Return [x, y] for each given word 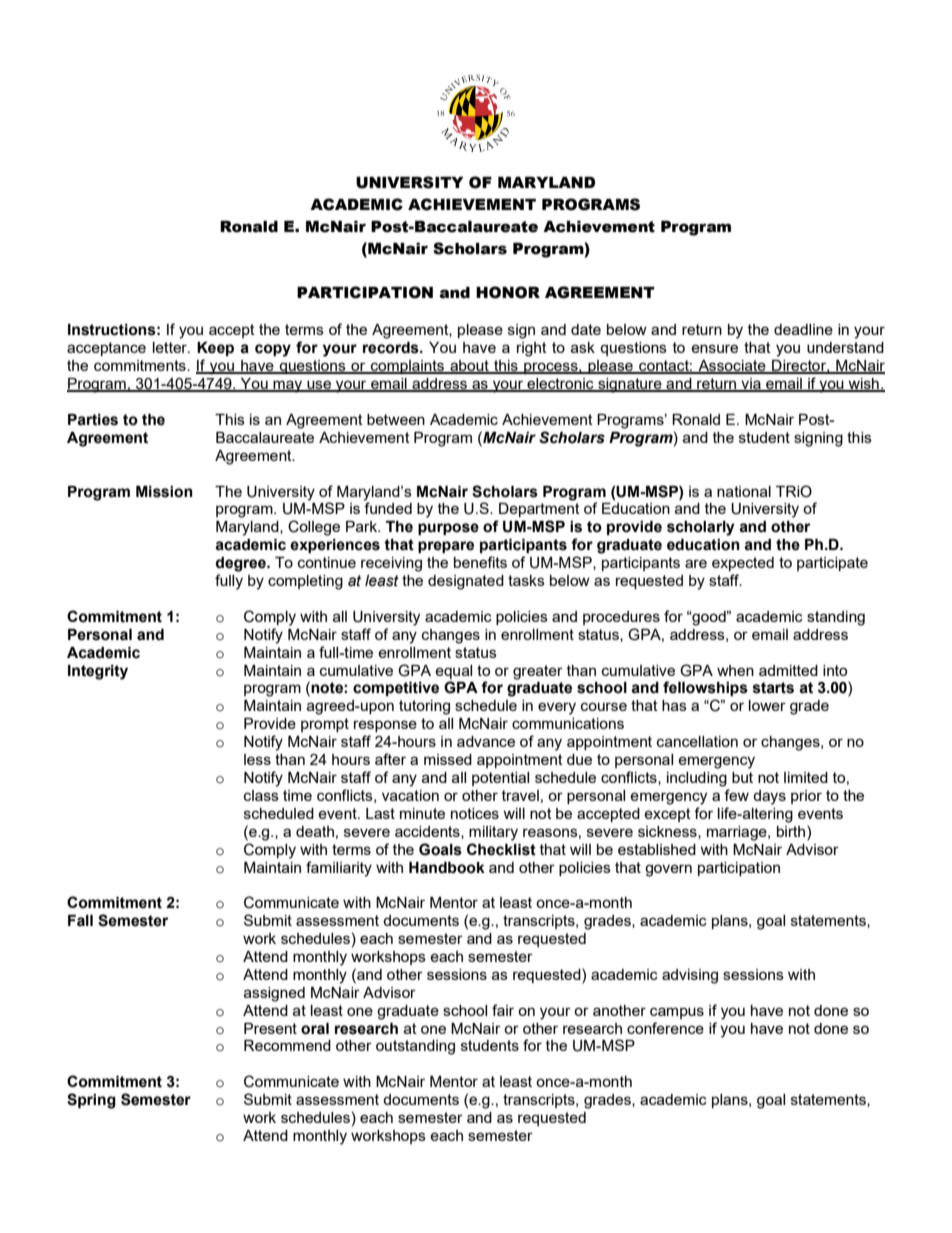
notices [475, 813]
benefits [480, 562]
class [261, 795]
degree [242, 564]
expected [743, 564]
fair [503, 1010]
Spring [91, 1101]
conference [665, 1028]
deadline [803, 329]
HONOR [508, 292]
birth [792, 831]
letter [171, 347]
